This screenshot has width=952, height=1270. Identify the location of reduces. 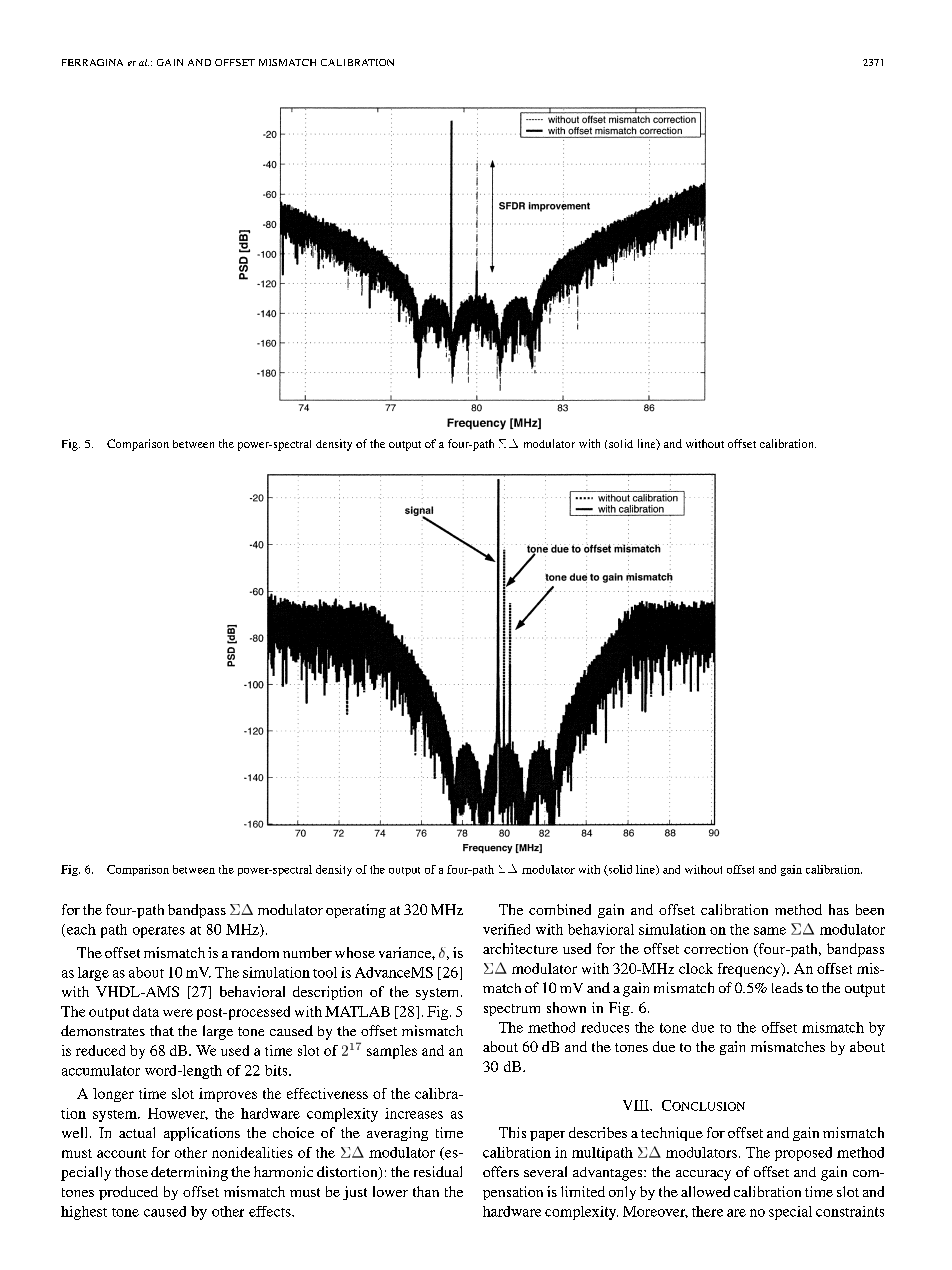
(605, 1027).
